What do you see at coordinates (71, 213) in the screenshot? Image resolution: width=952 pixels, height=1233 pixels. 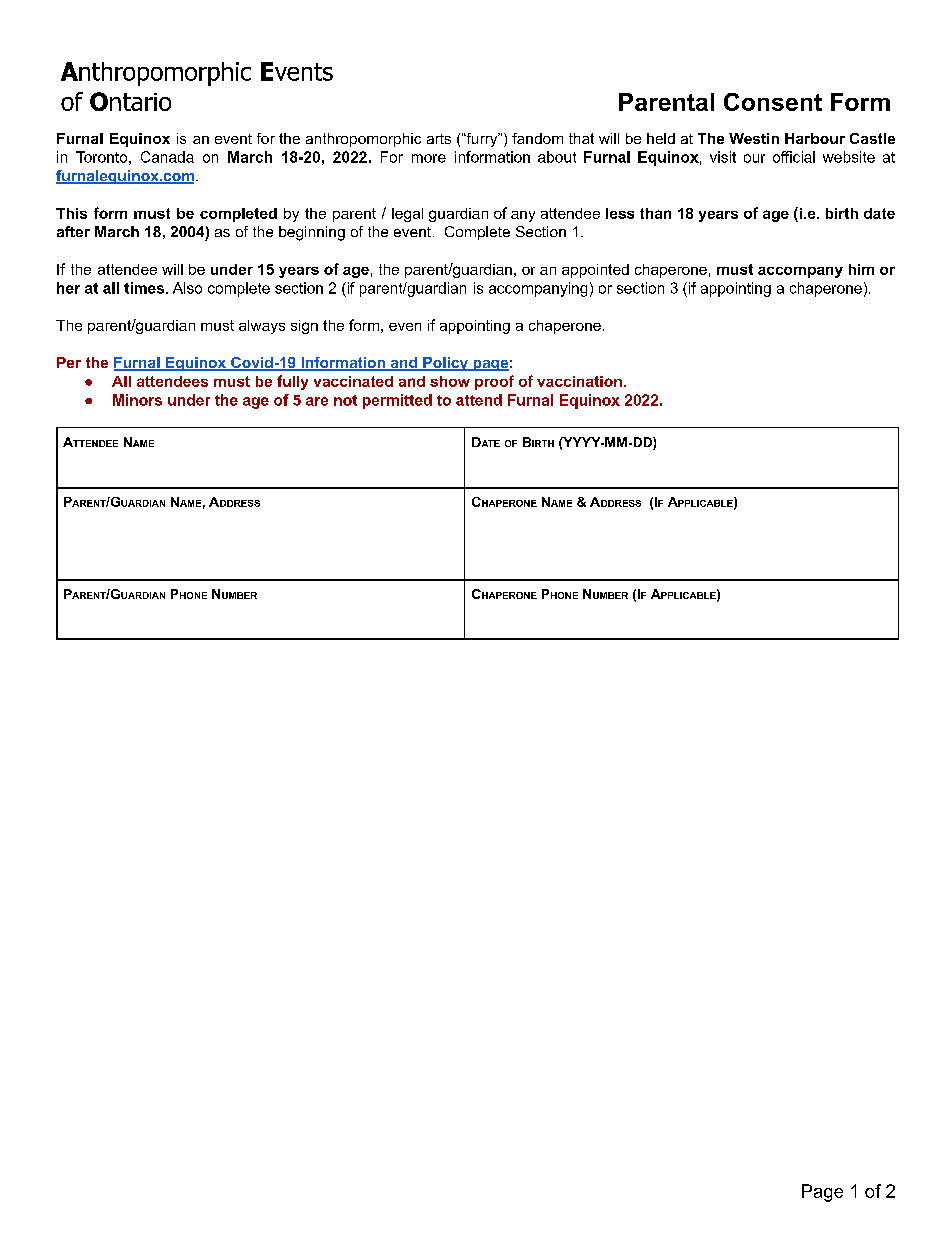 I see `This` at bounding box center [71, 213].
